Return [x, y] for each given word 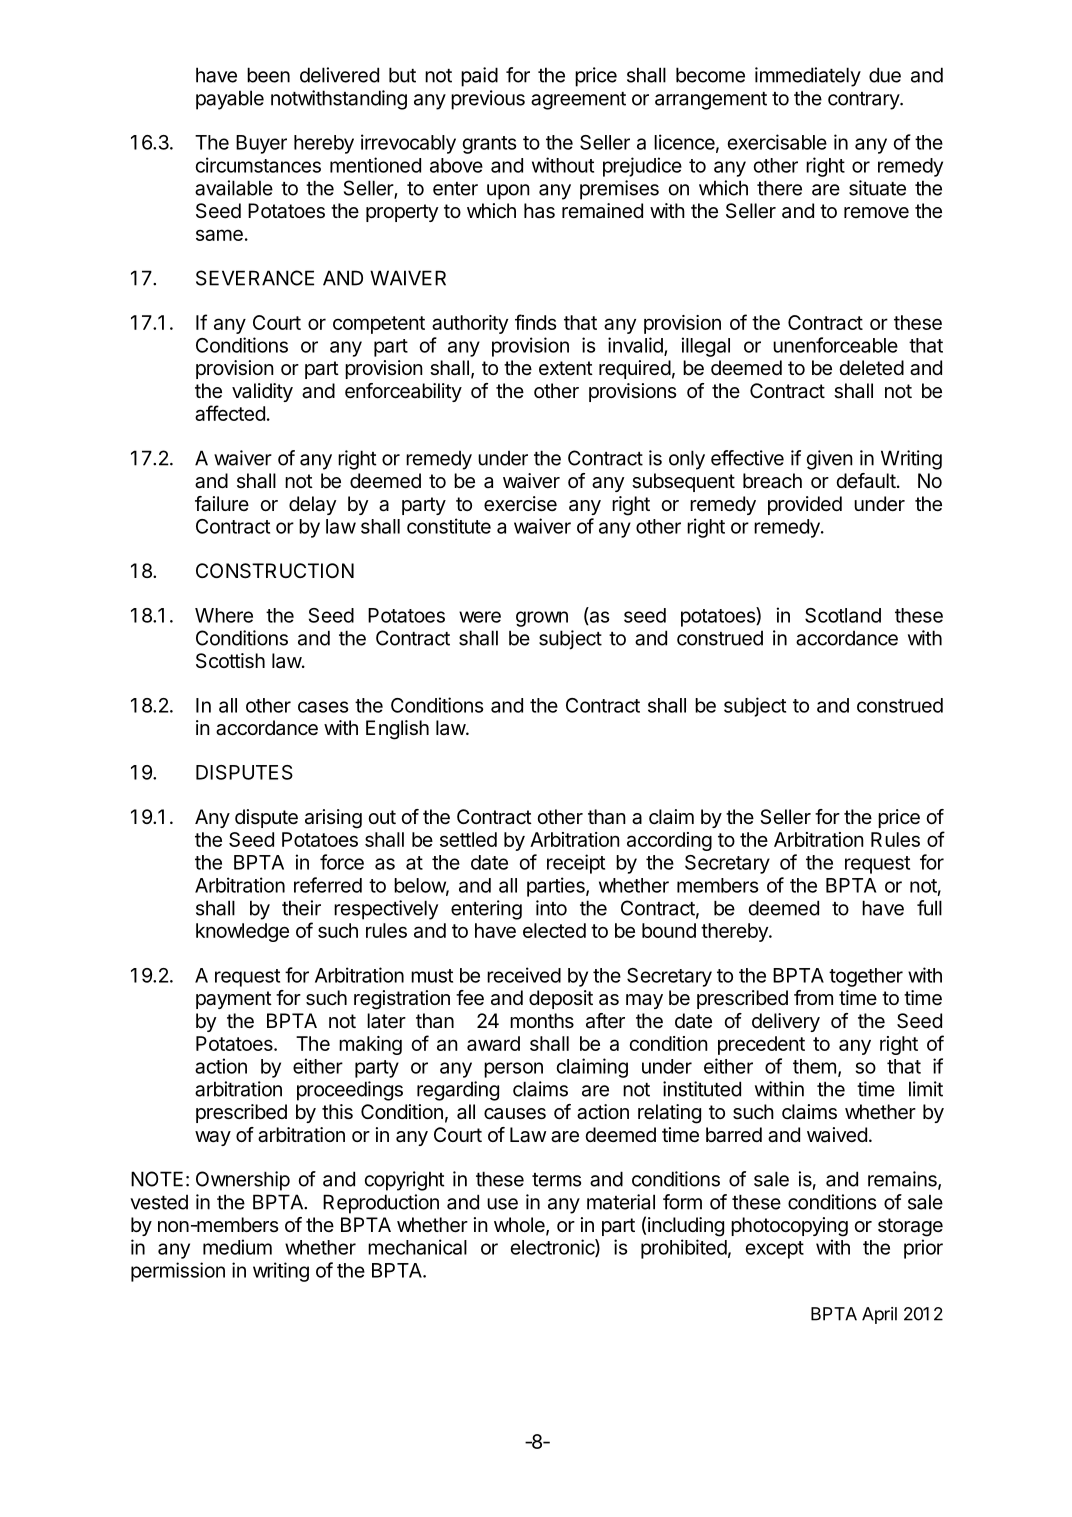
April [879, 1315]
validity [262, 392]
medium [237, 1247]
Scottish [230, 661]
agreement [578, 101]
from [813, 997]
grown [542, 619]
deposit [561, 999]
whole [520, 1226]
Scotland [843, 615]
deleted [871, 368]
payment [234, 1000]
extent [566, 368]
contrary [864, 101]
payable [230, 100]
